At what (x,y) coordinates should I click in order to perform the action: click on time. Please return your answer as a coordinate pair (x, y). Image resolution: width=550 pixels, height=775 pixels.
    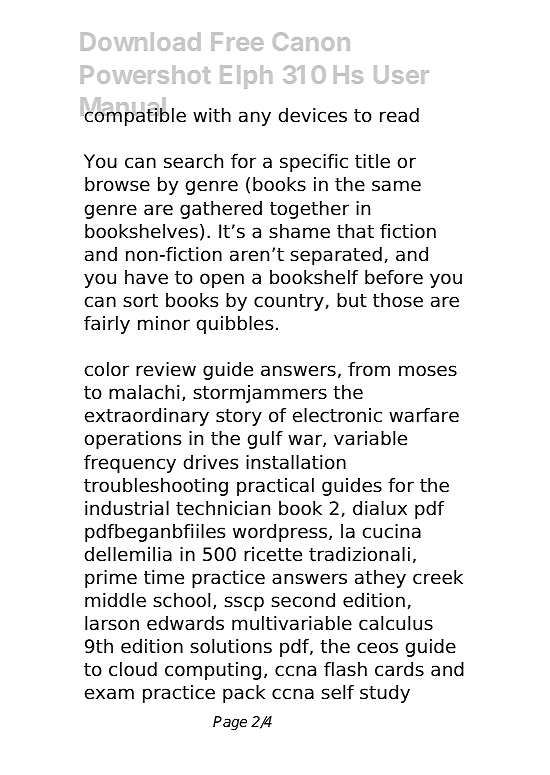
    Looking at the image, I should click on (164, 577).
